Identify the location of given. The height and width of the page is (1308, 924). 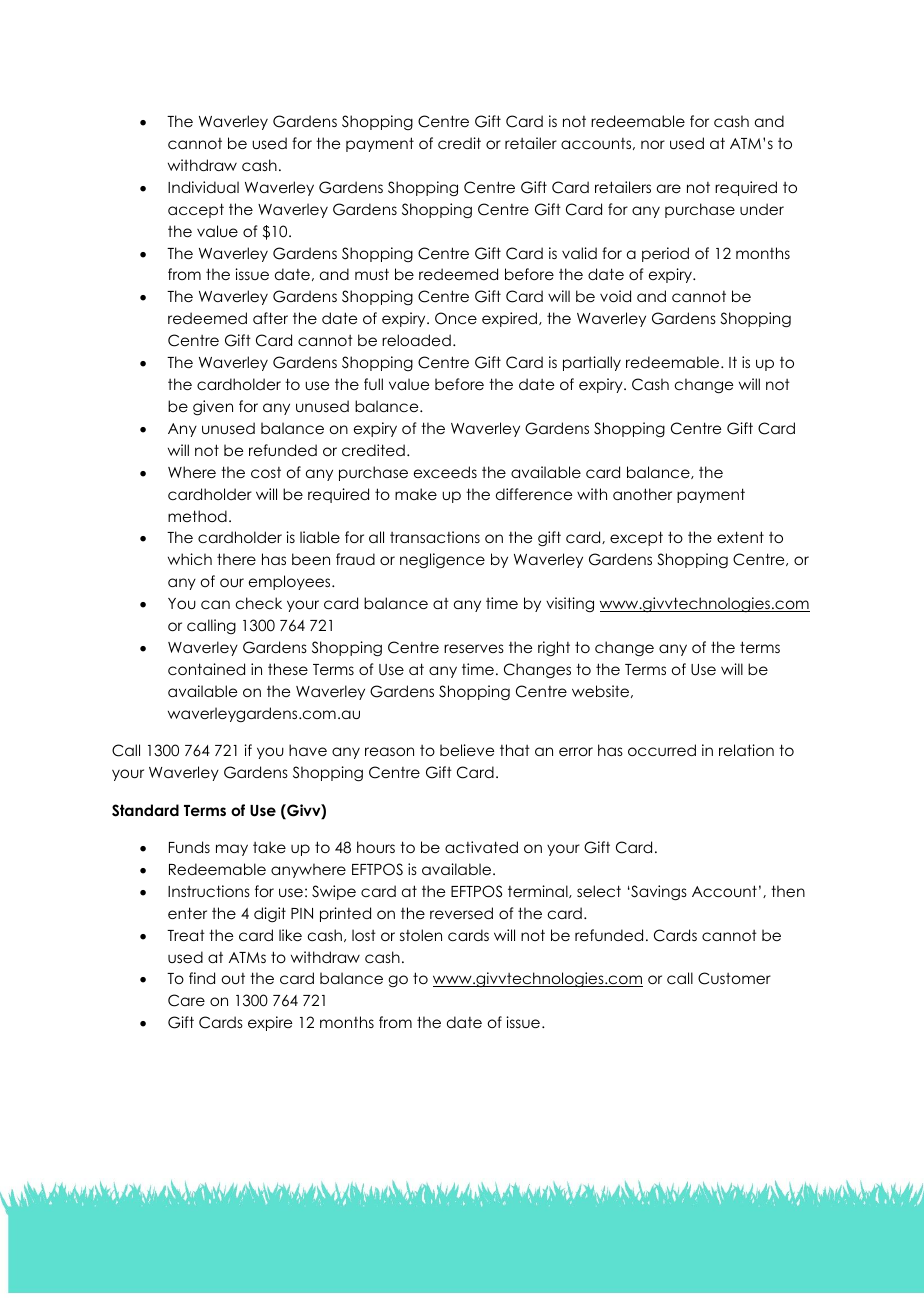
(213, 408).
